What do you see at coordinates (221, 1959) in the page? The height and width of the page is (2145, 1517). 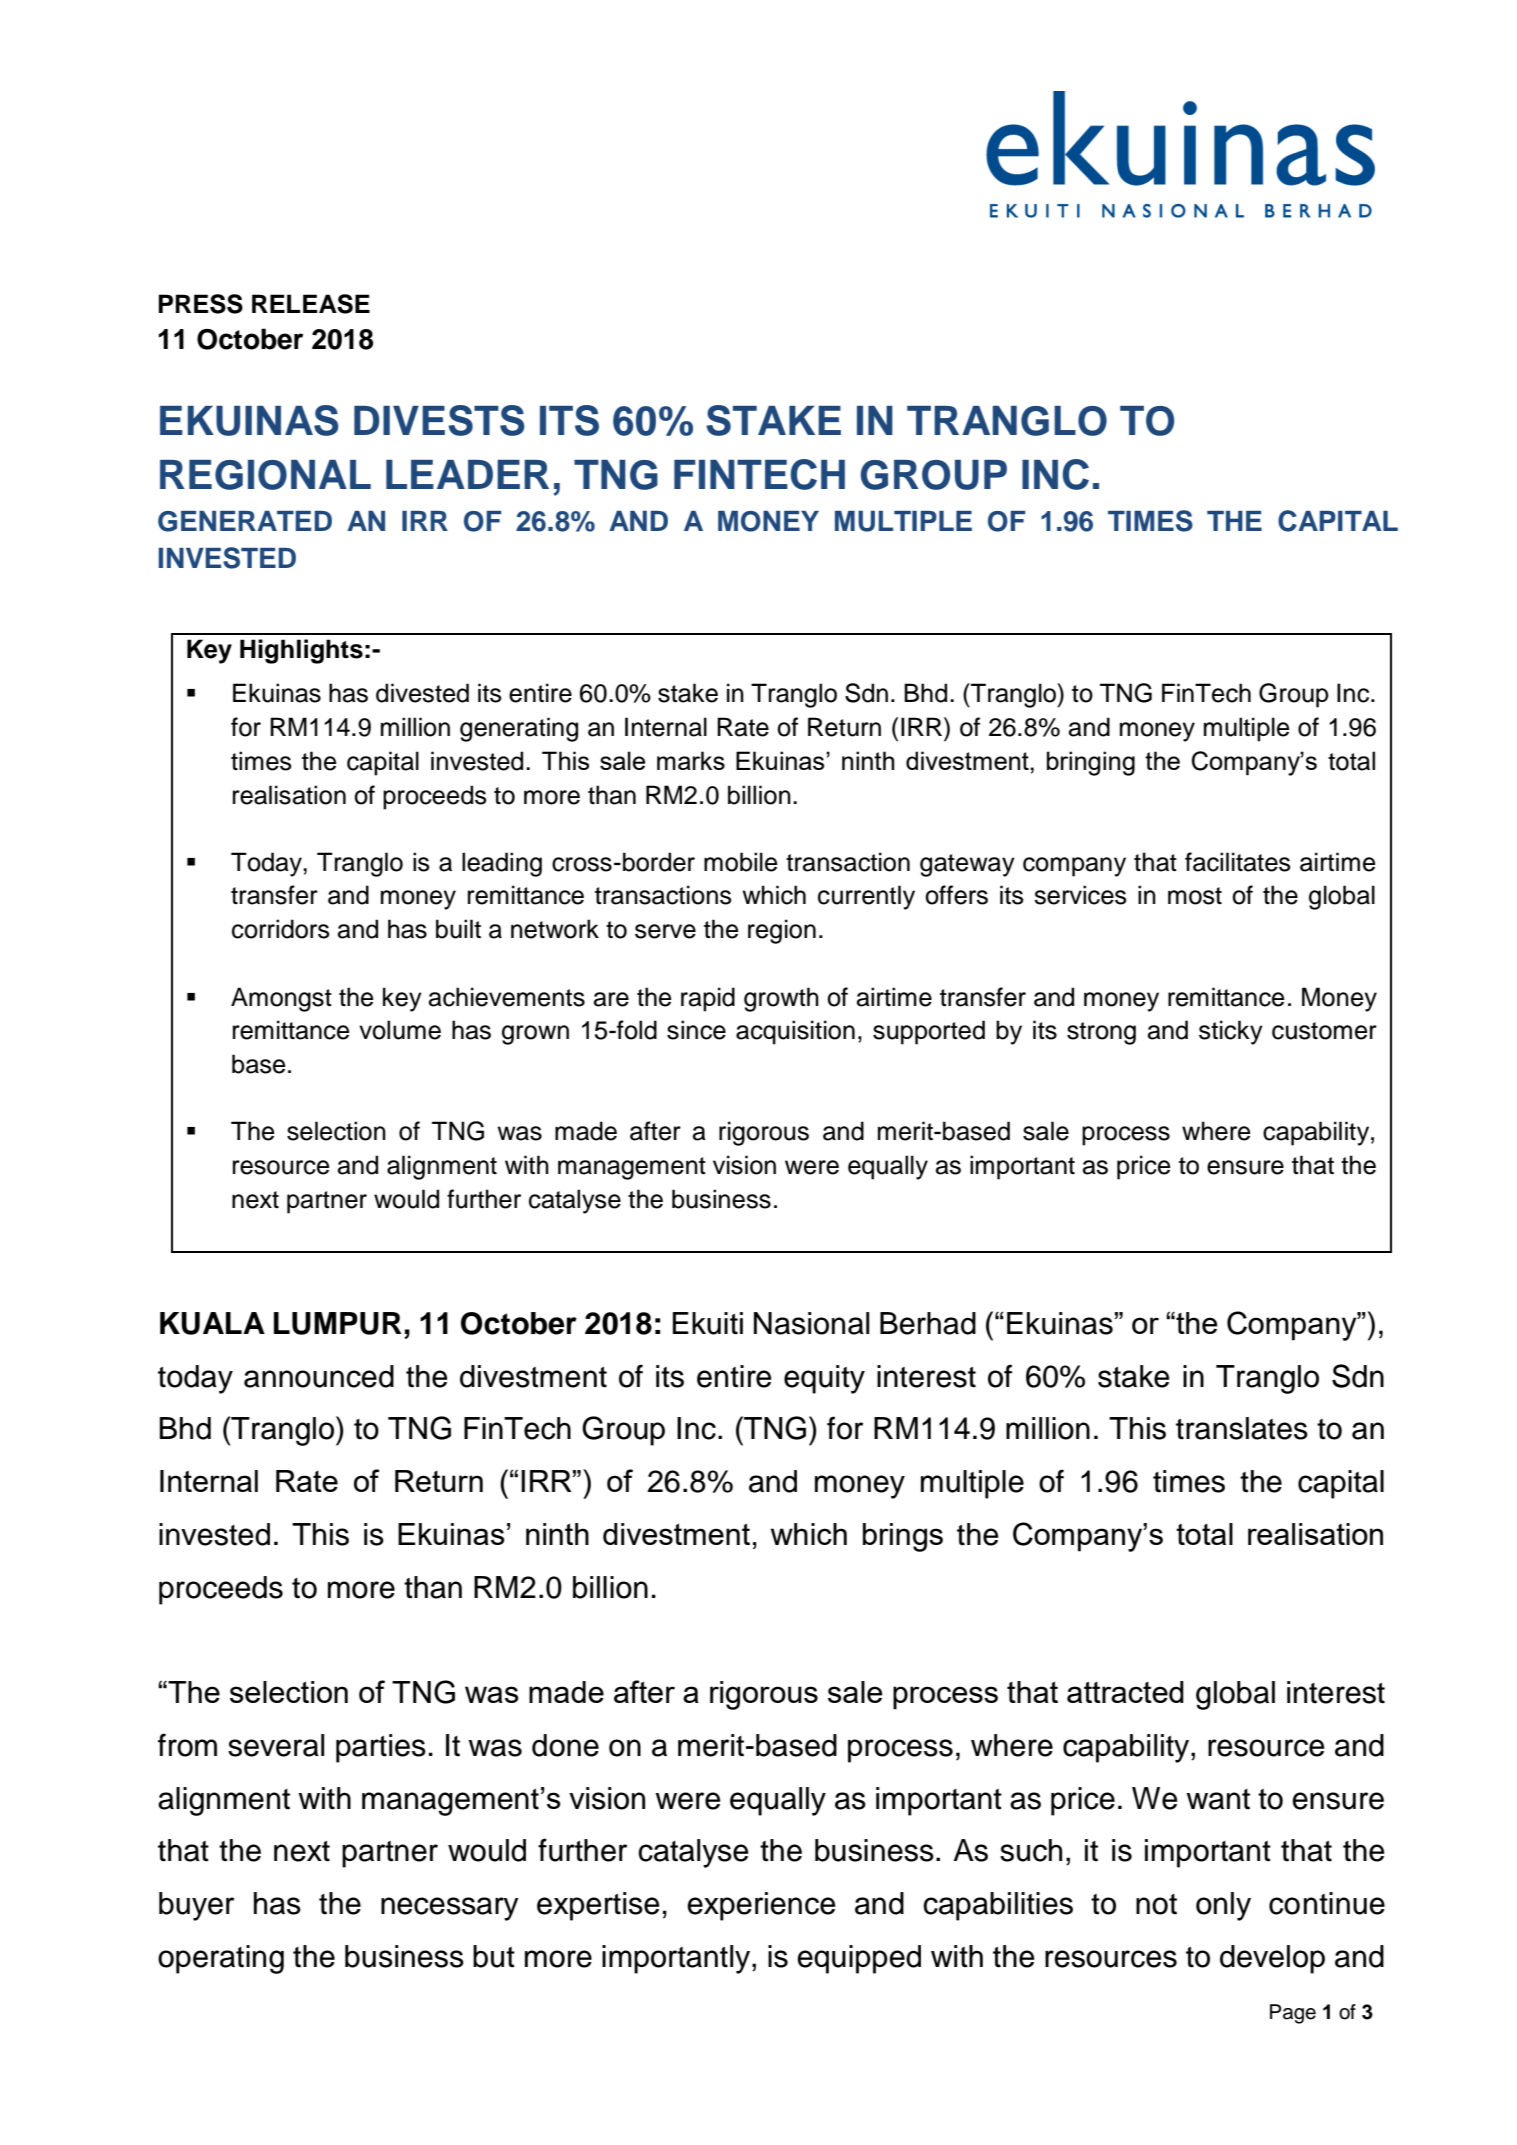 I see `operating` at bounding box center [221, 1959].
